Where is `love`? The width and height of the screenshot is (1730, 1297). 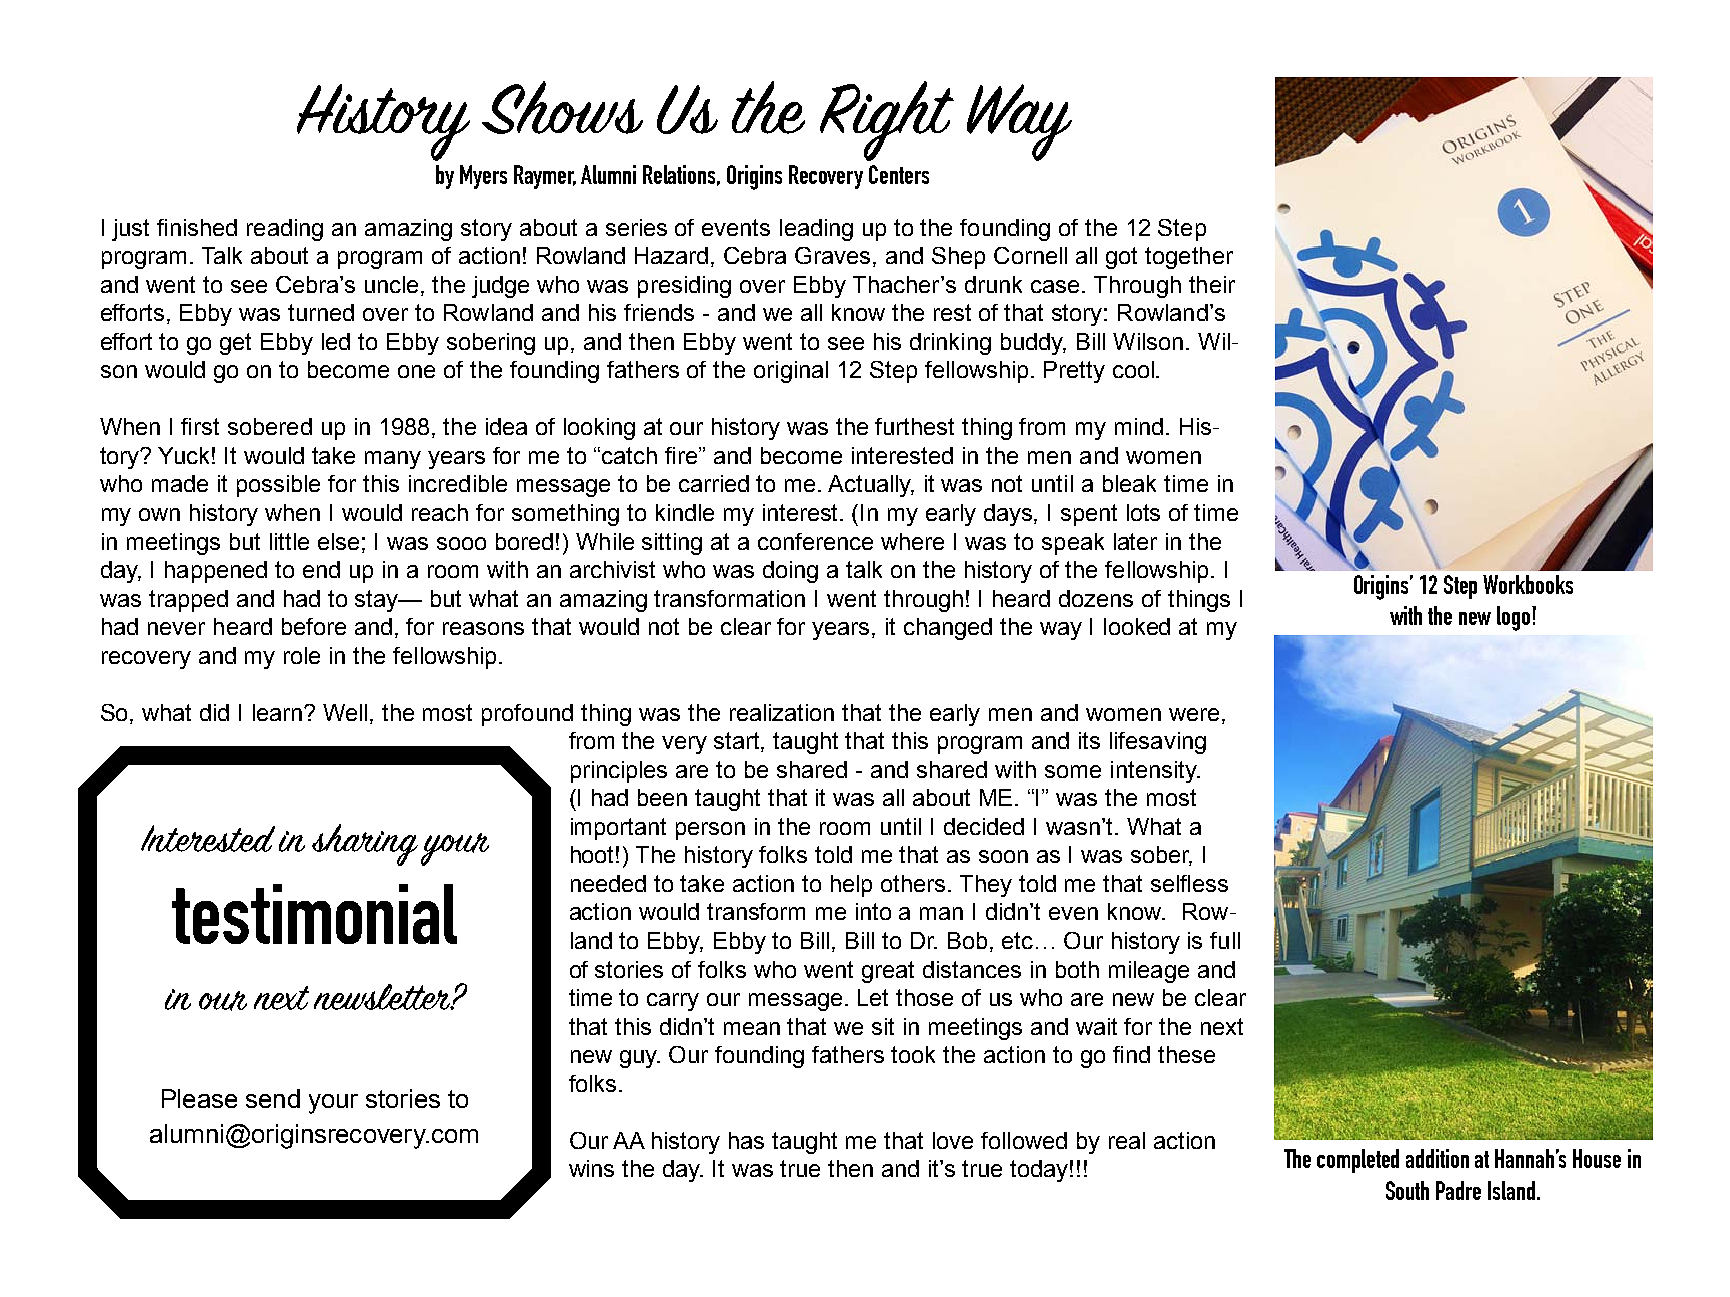
love is located at coordinates (953, 1140).
